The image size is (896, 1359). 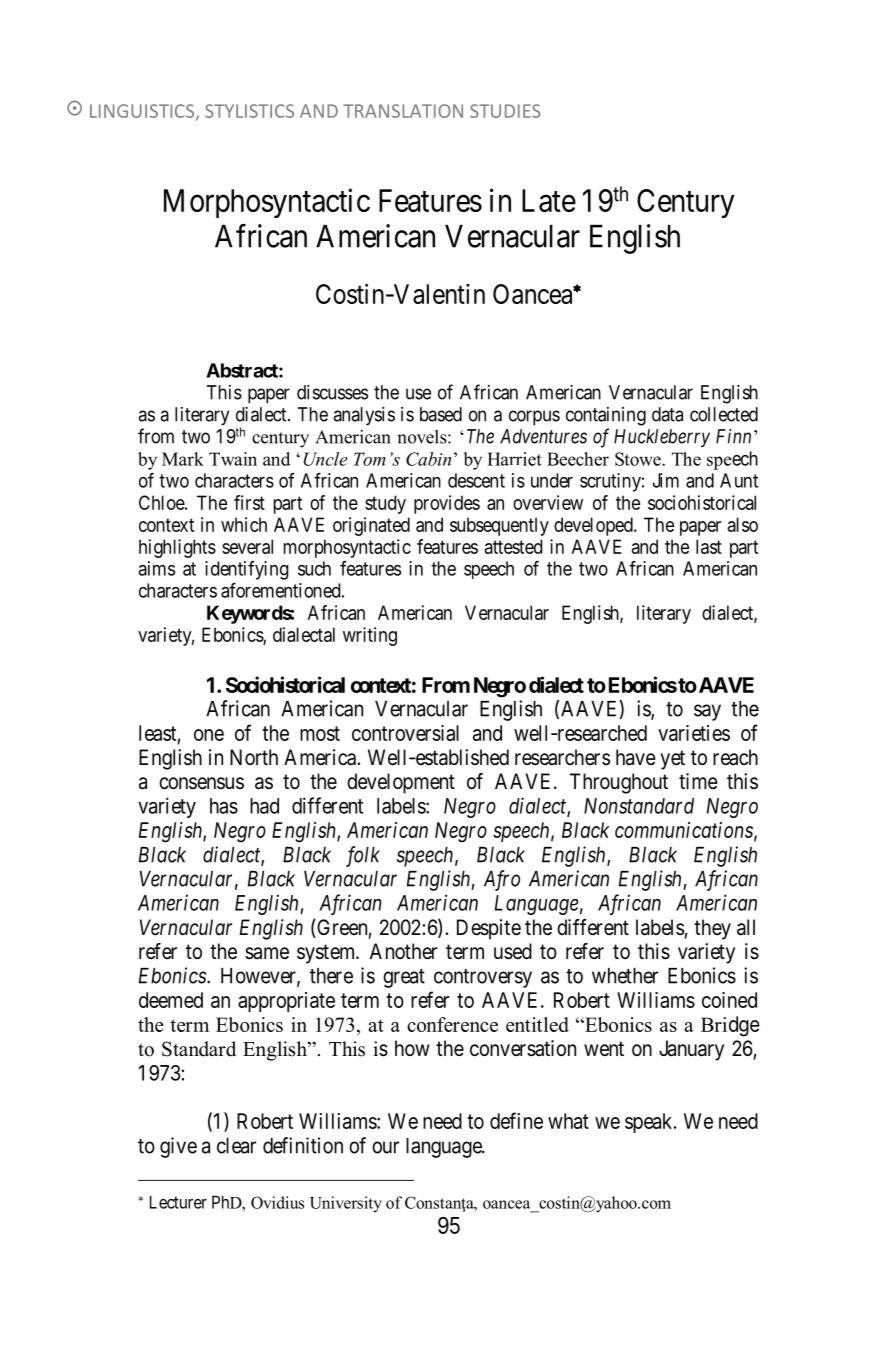 I want to click on Despite, so click(x=489, y=929).
